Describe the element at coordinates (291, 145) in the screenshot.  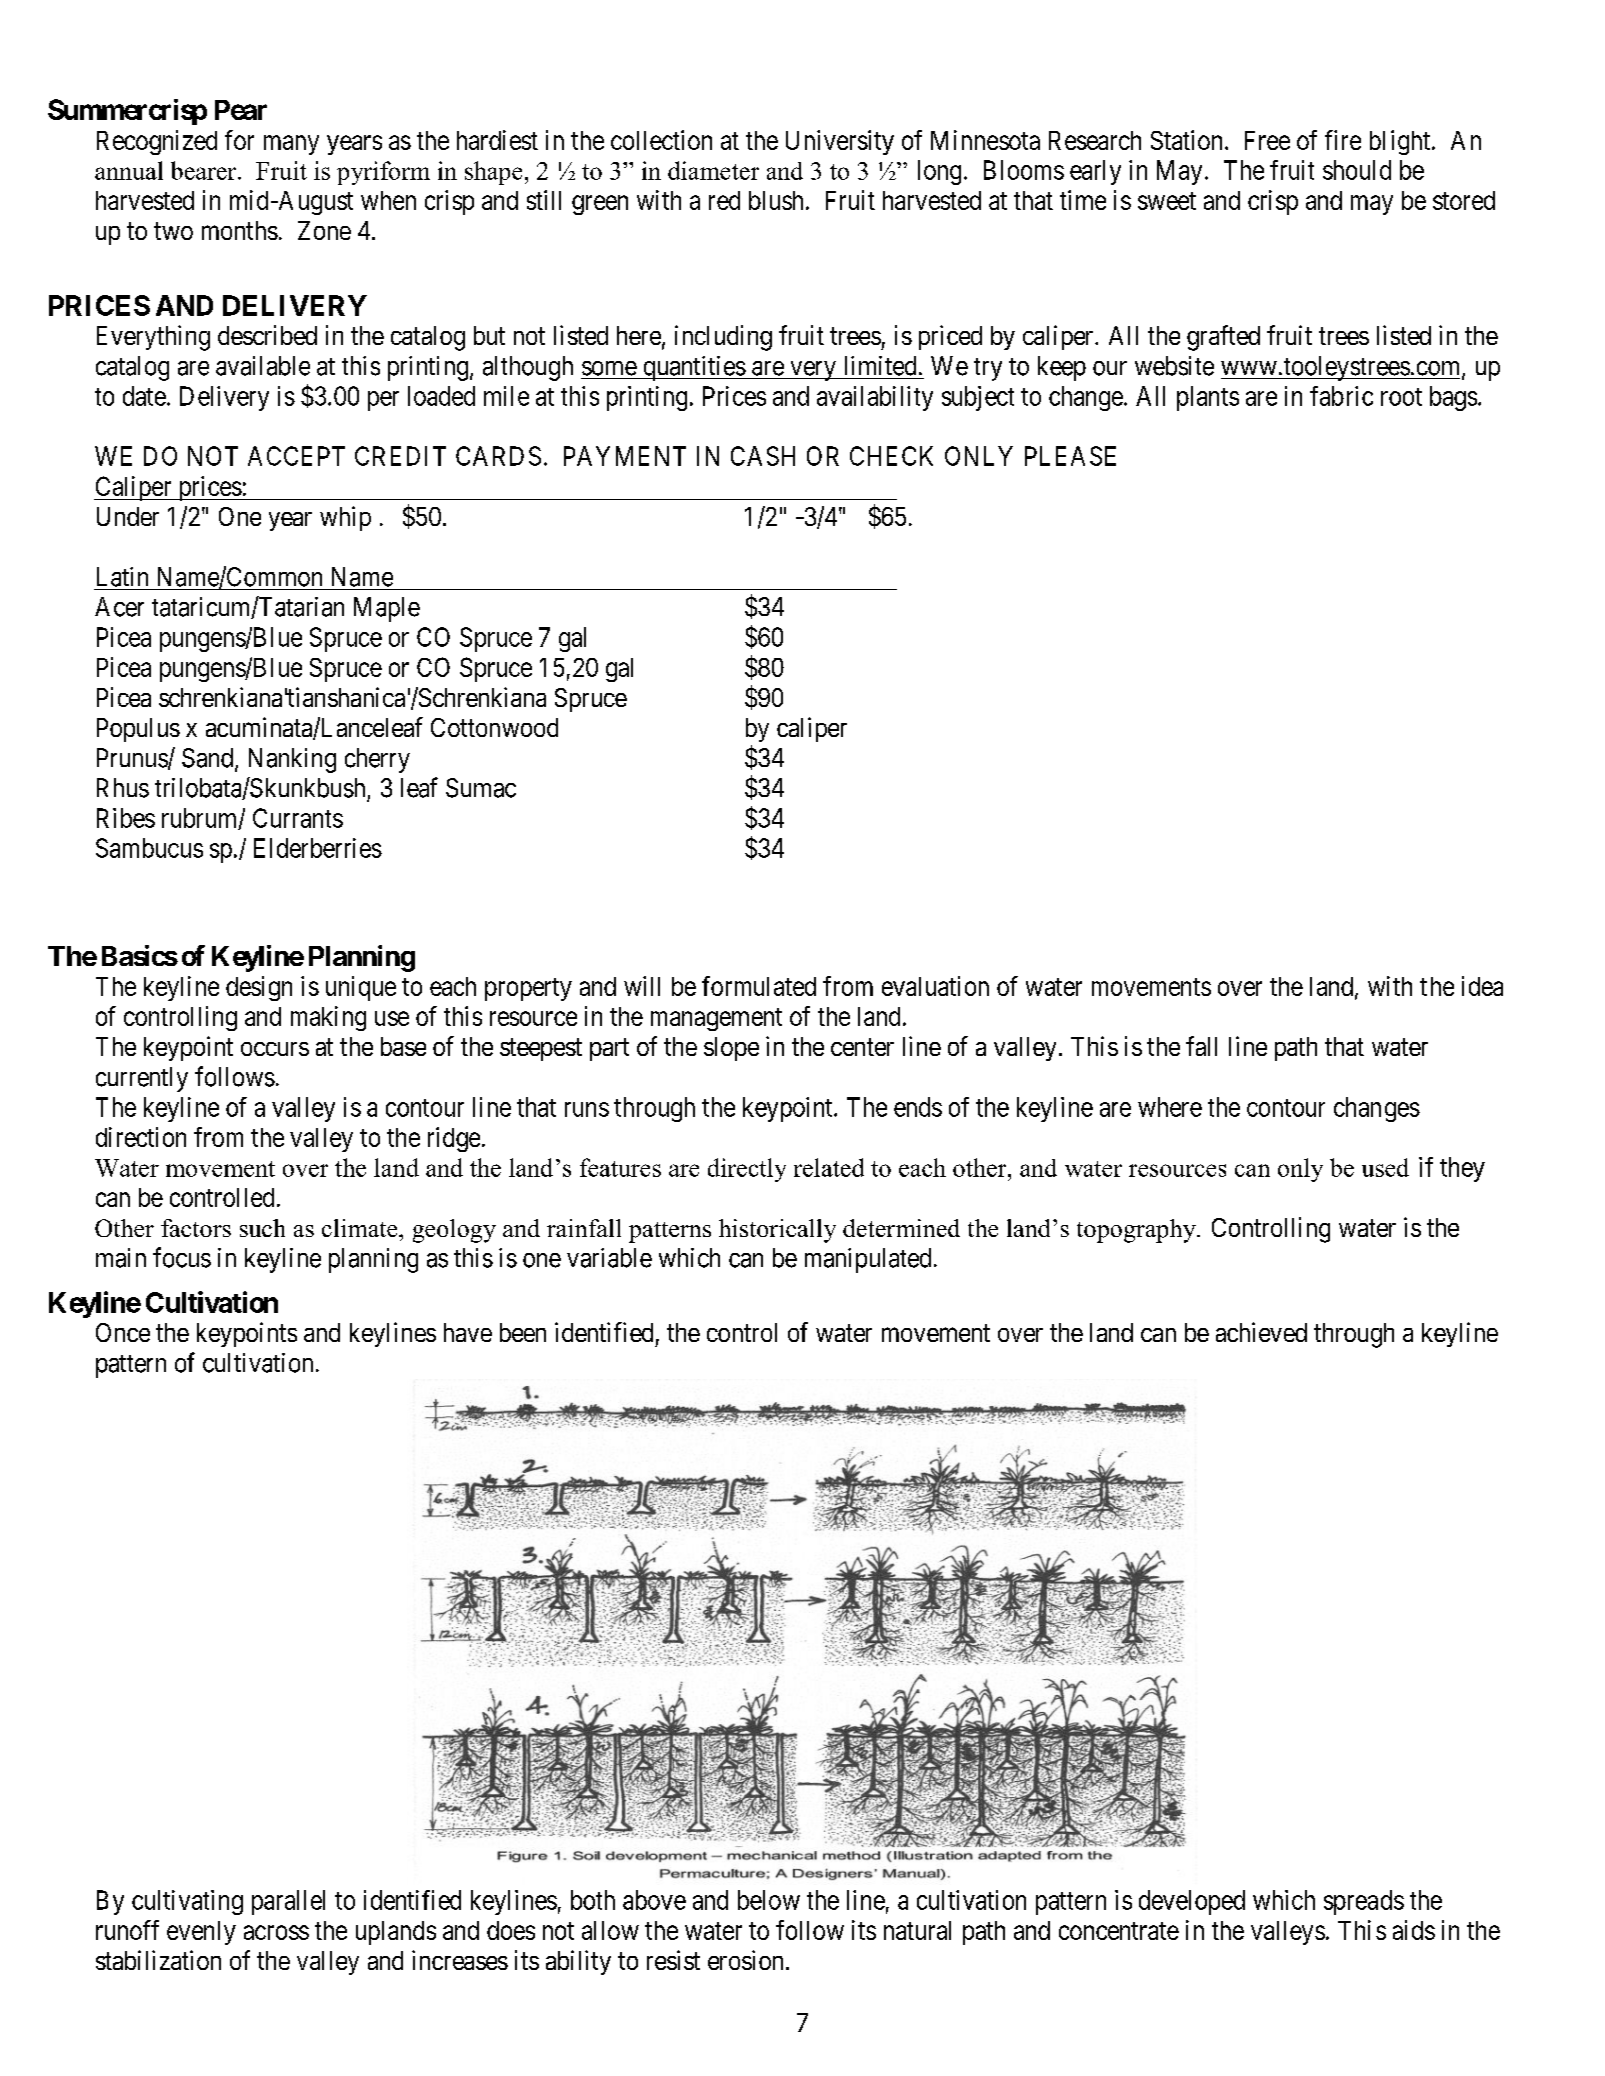
I see `many` at that location.
